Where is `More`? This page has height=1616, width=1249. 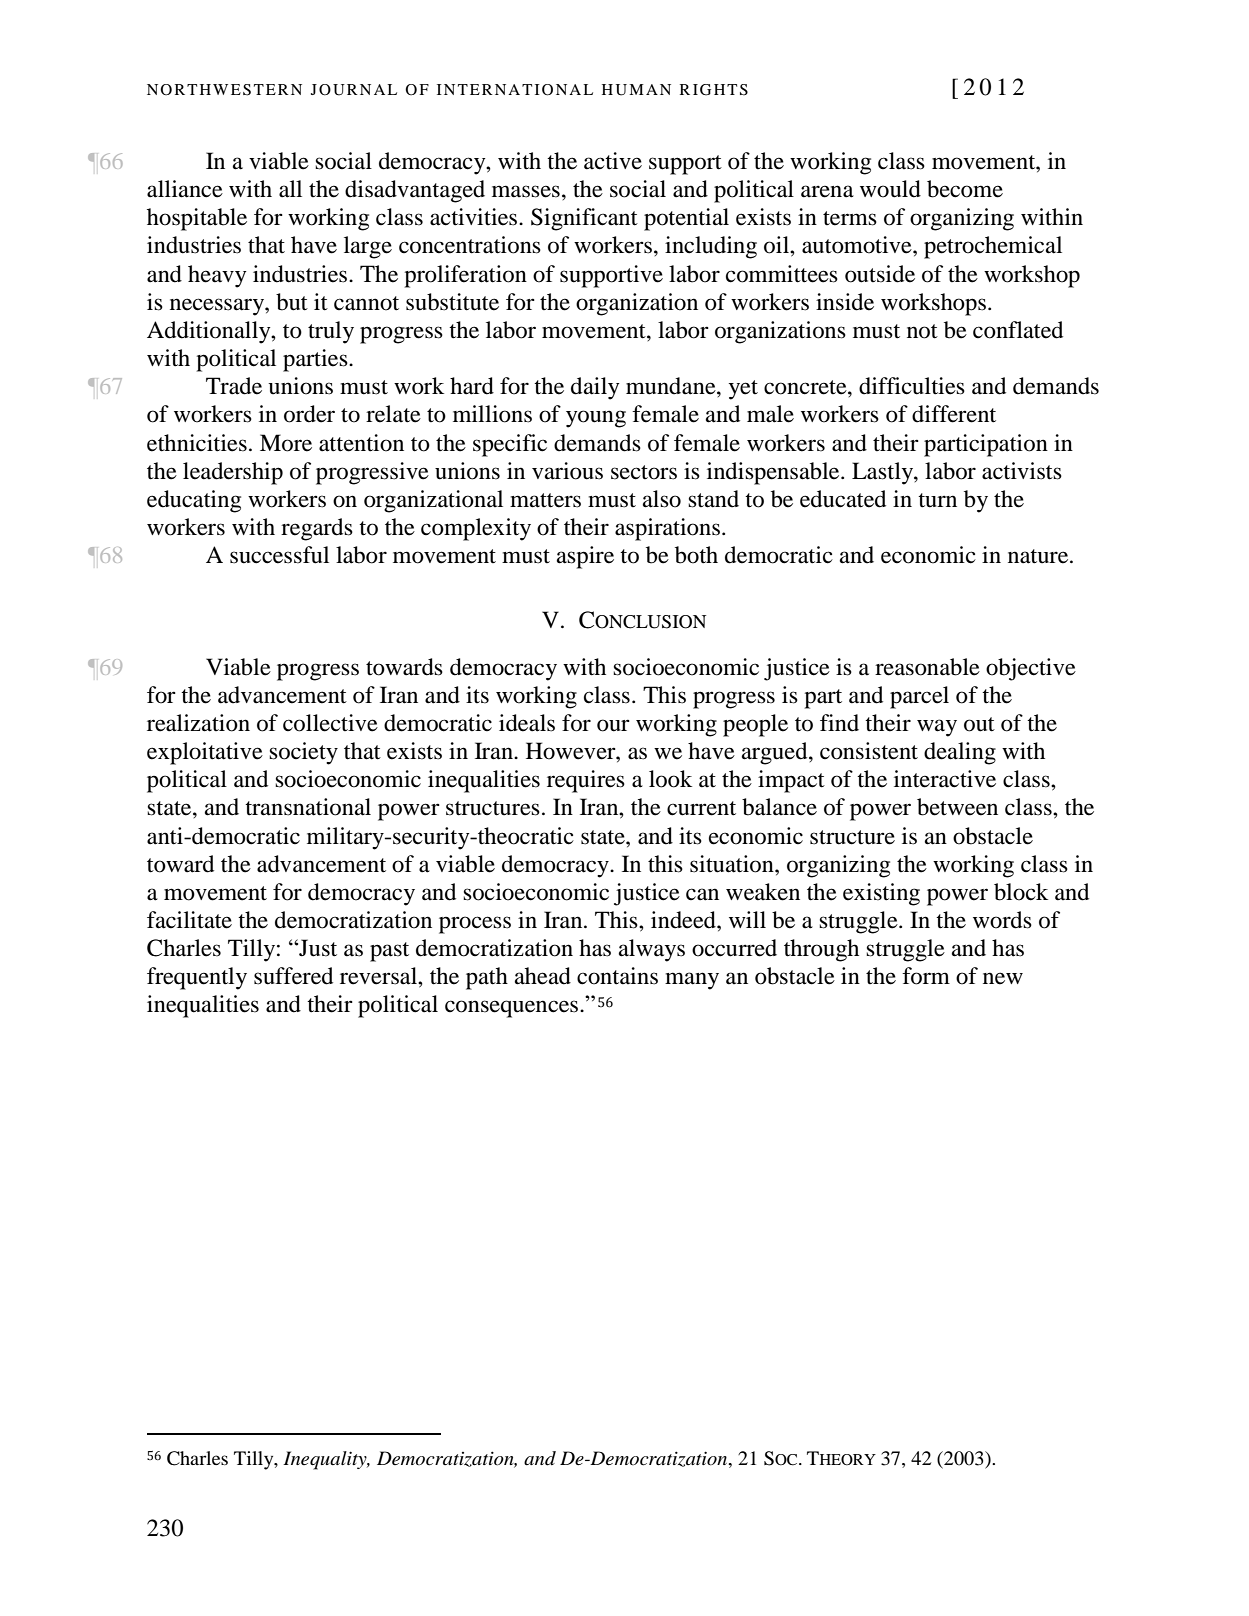
More is located at coordinates (286, 443).
